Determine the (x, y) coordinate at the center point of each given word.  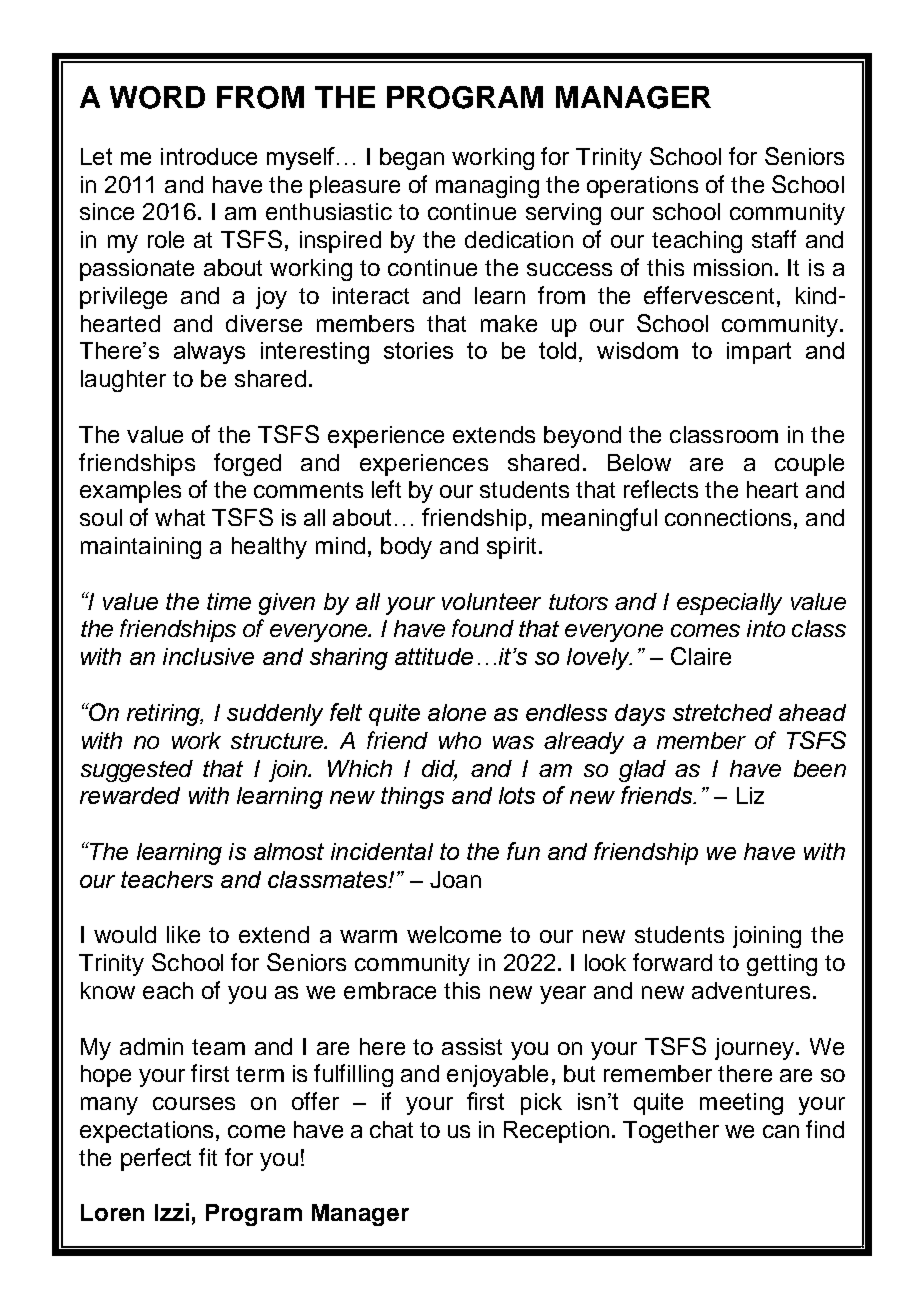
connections (728, 517)
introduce (209, 156)
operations (642, 187)
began (412, 159)
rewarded (130, 795)
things (412, 798)
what (180, 517)
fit (208, 1157)
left (386, 489)
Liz (750, 795)
